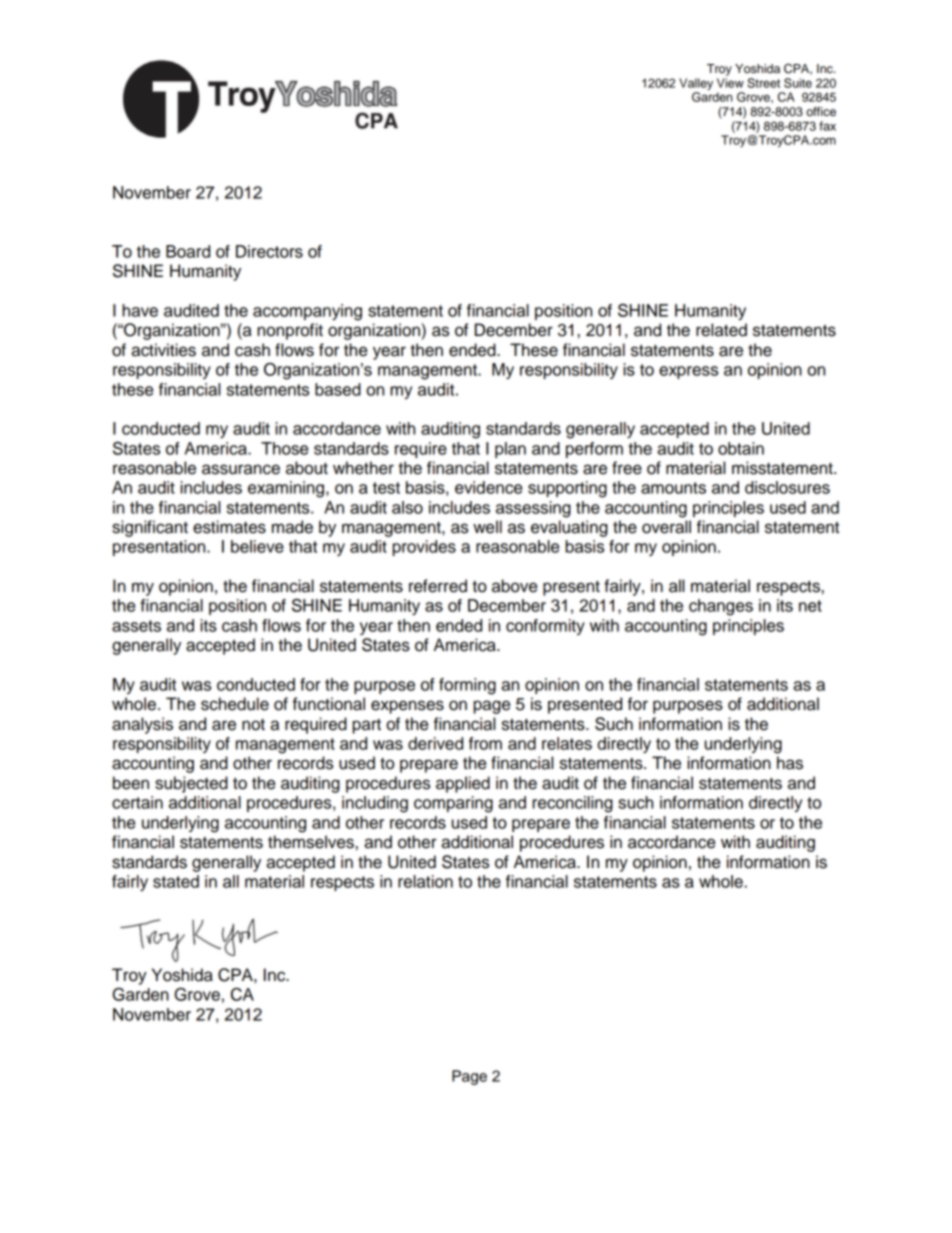 The image size is (952, 1233). Describe the element at coordinates (787, 487) in the screenshot. I see `disclosures` at that location.
